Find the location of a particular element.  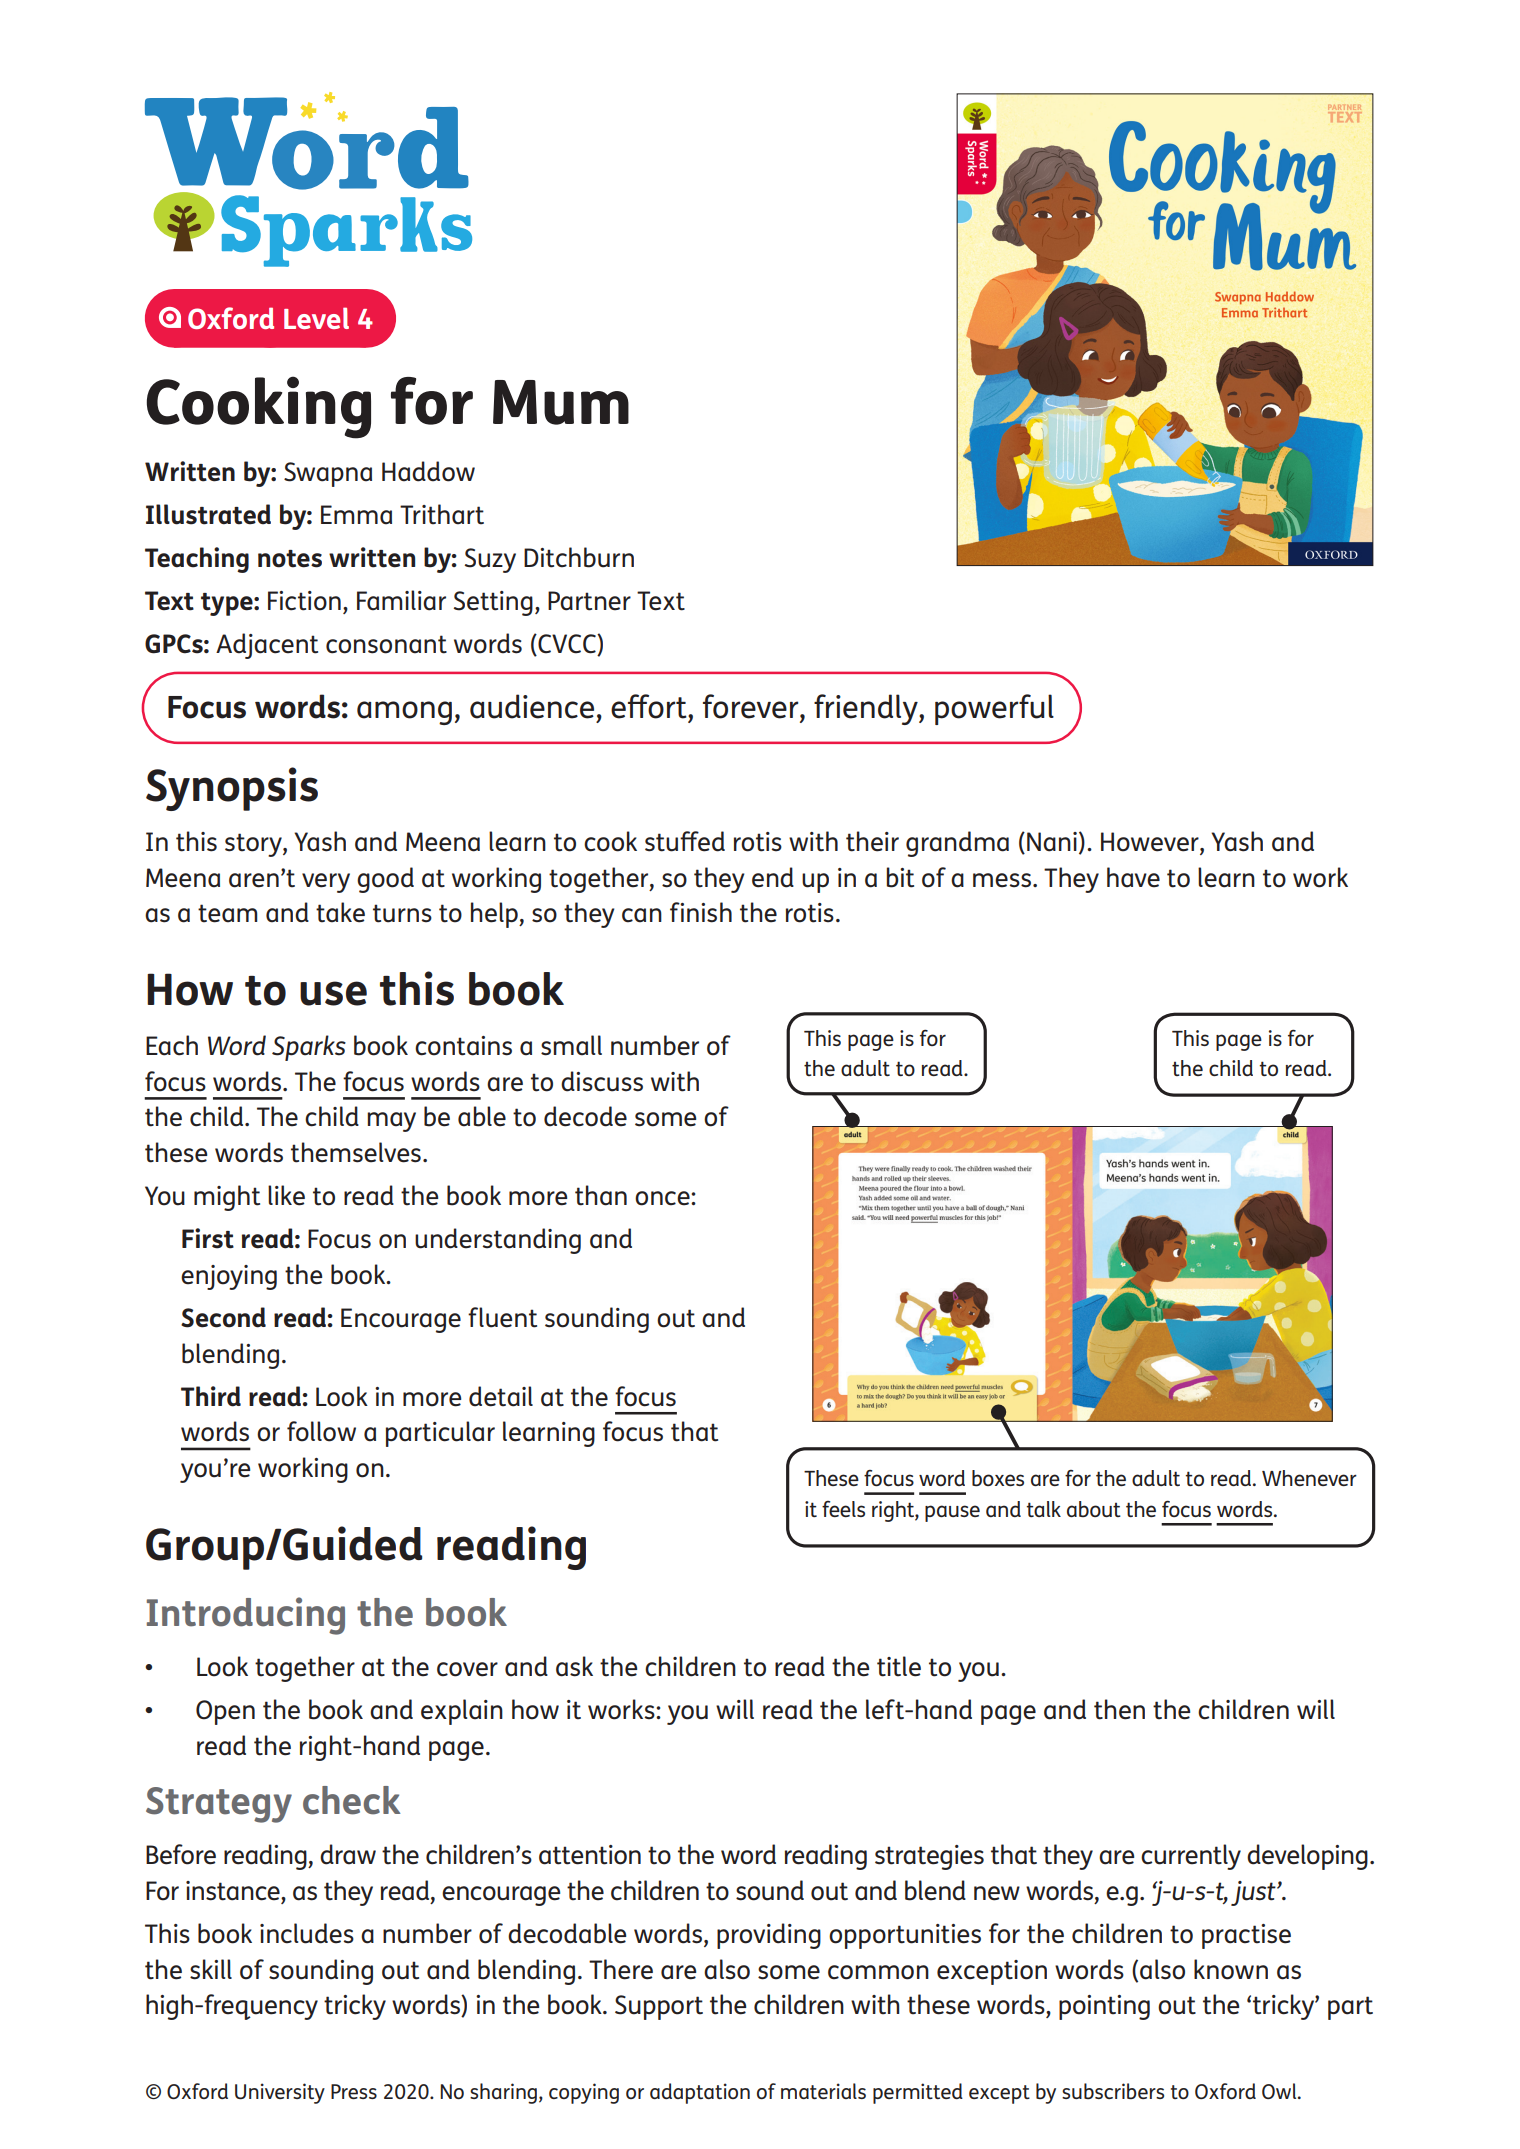

forever is located at coordinates (752, 706).
